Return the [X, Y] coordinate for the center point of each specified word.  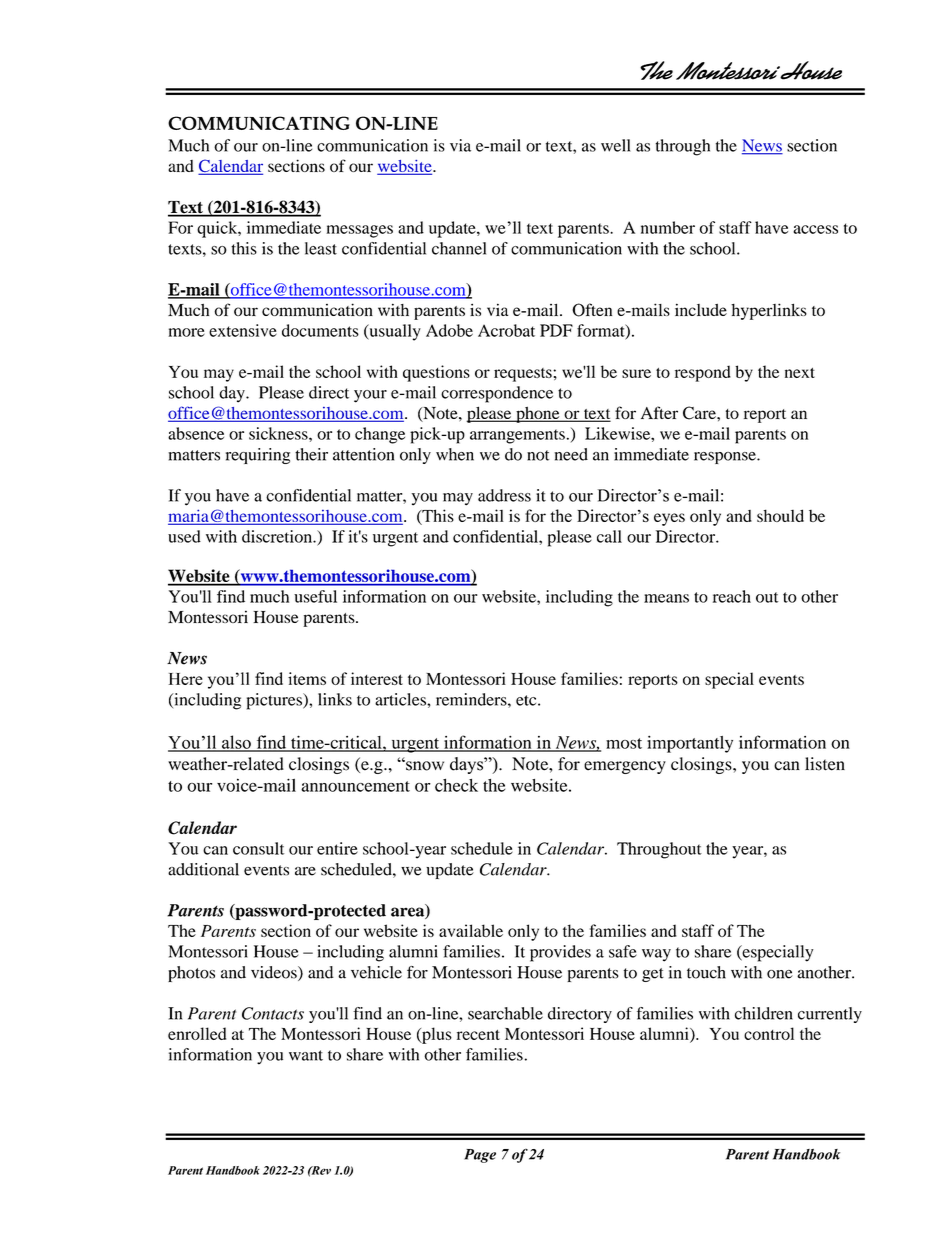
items [307, 678]
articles [401, 699]
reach [732, 596]
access [815, 229]
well [615, 145]
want [306, 1055]
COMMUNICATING [259, 123]
